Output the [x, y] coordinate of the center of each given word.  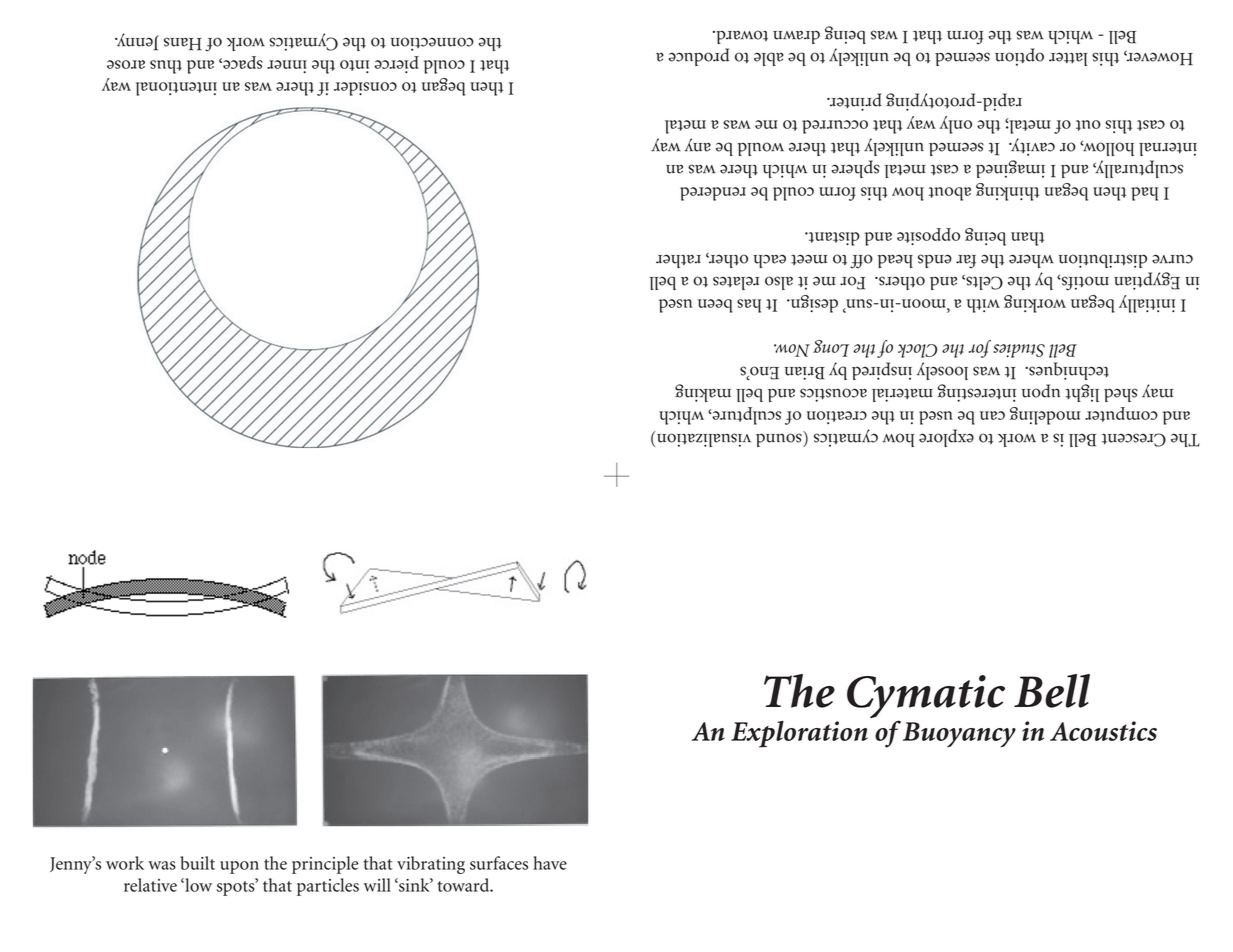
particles [328, 887]
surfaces [499, 863]
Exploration [799, 734]
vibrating [431, 865]
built [197, 863]
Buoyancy [959, 735]
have [550, 863]
